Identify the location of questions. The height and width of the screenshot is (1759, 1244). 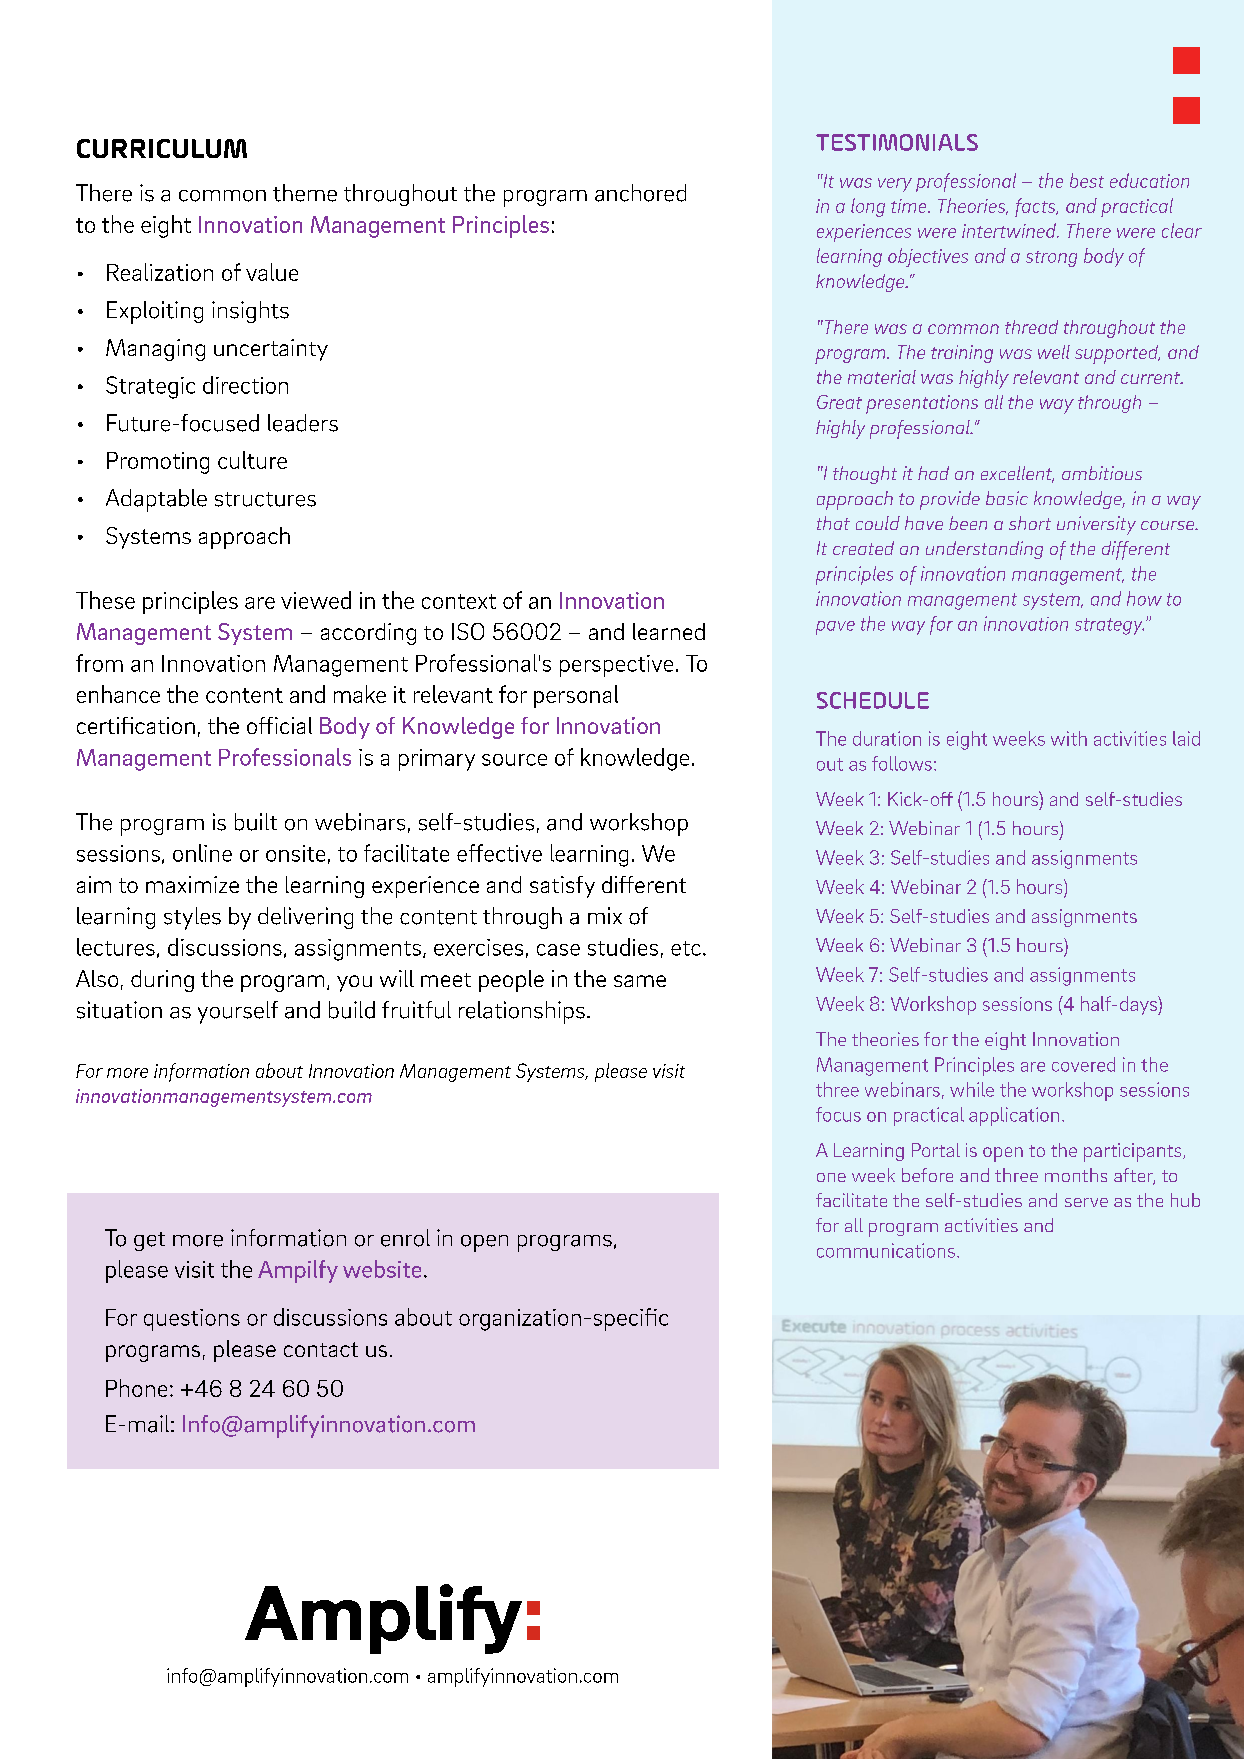
(192, 1320).
